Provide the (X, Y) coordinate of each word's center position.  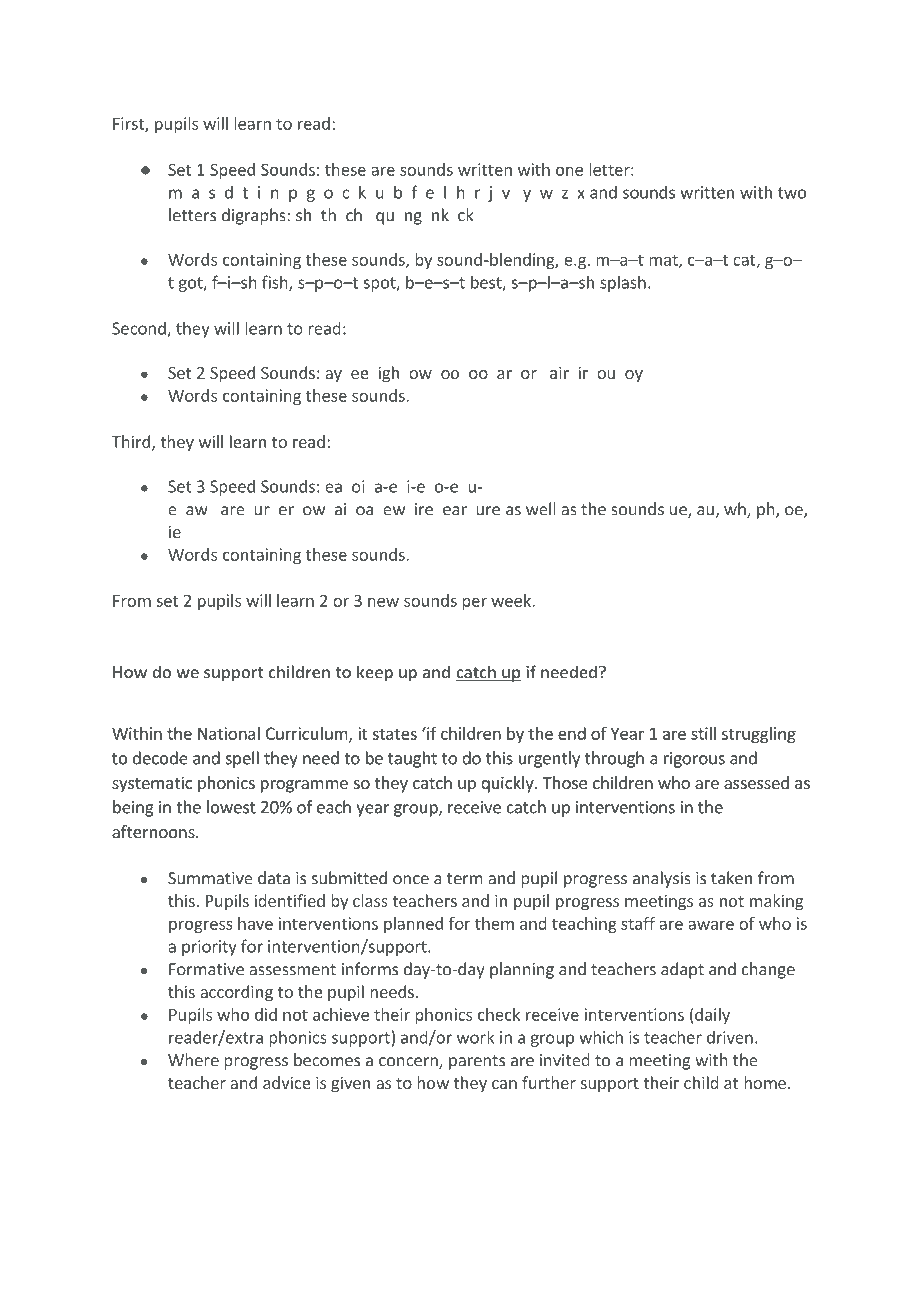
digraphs (254, 216)
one (569, 171)
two (792, 193)
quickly (508, 784)
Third (131, 441)
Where (193, 1060)
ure (488, 511)
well (540, 509)
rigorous (694, 760)
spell (242, 759)
